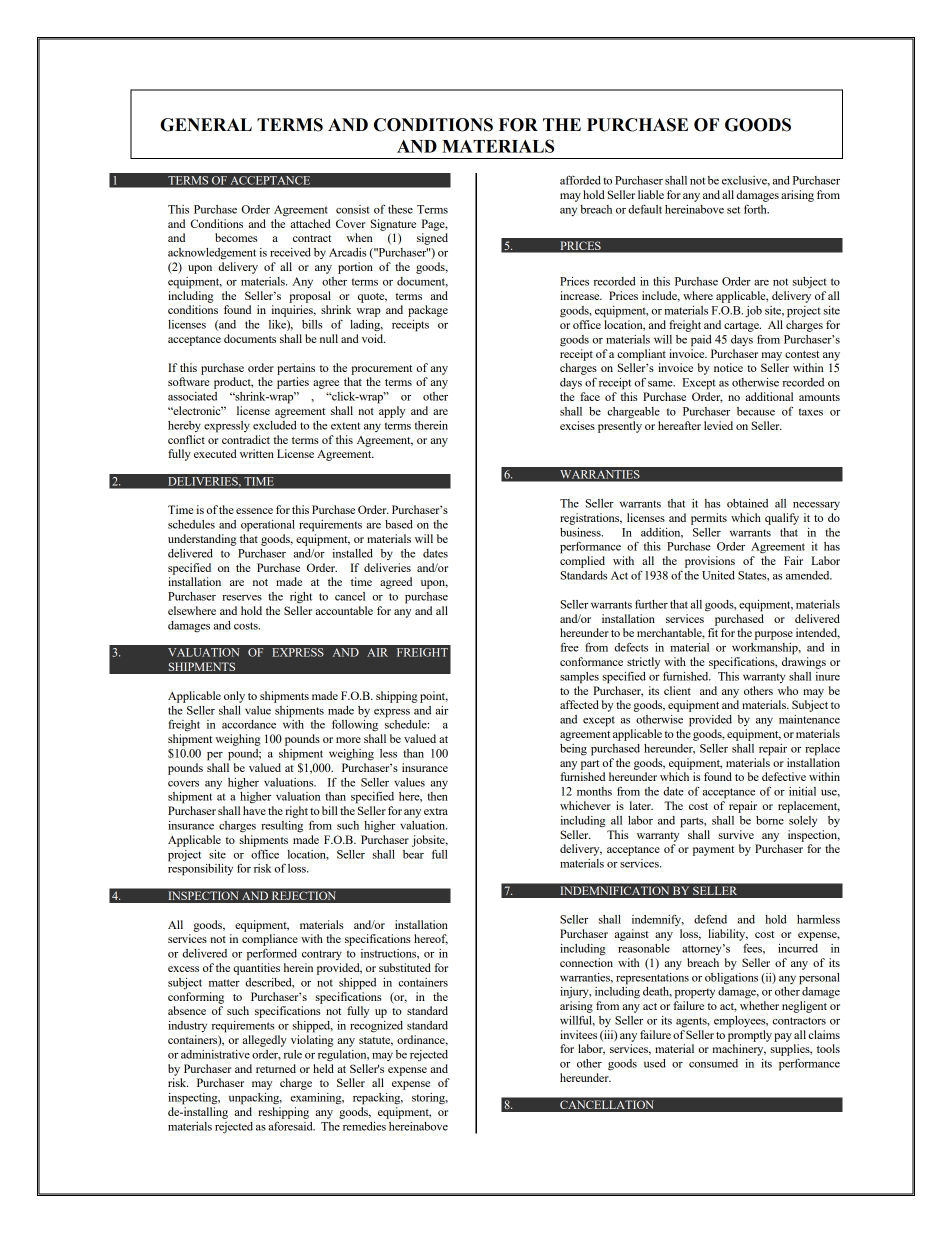 The height and width of the screenshot is (1233, 952). Describe the element at coordinates (242, 598) in the screenshot. I see `reserves` at that location.
